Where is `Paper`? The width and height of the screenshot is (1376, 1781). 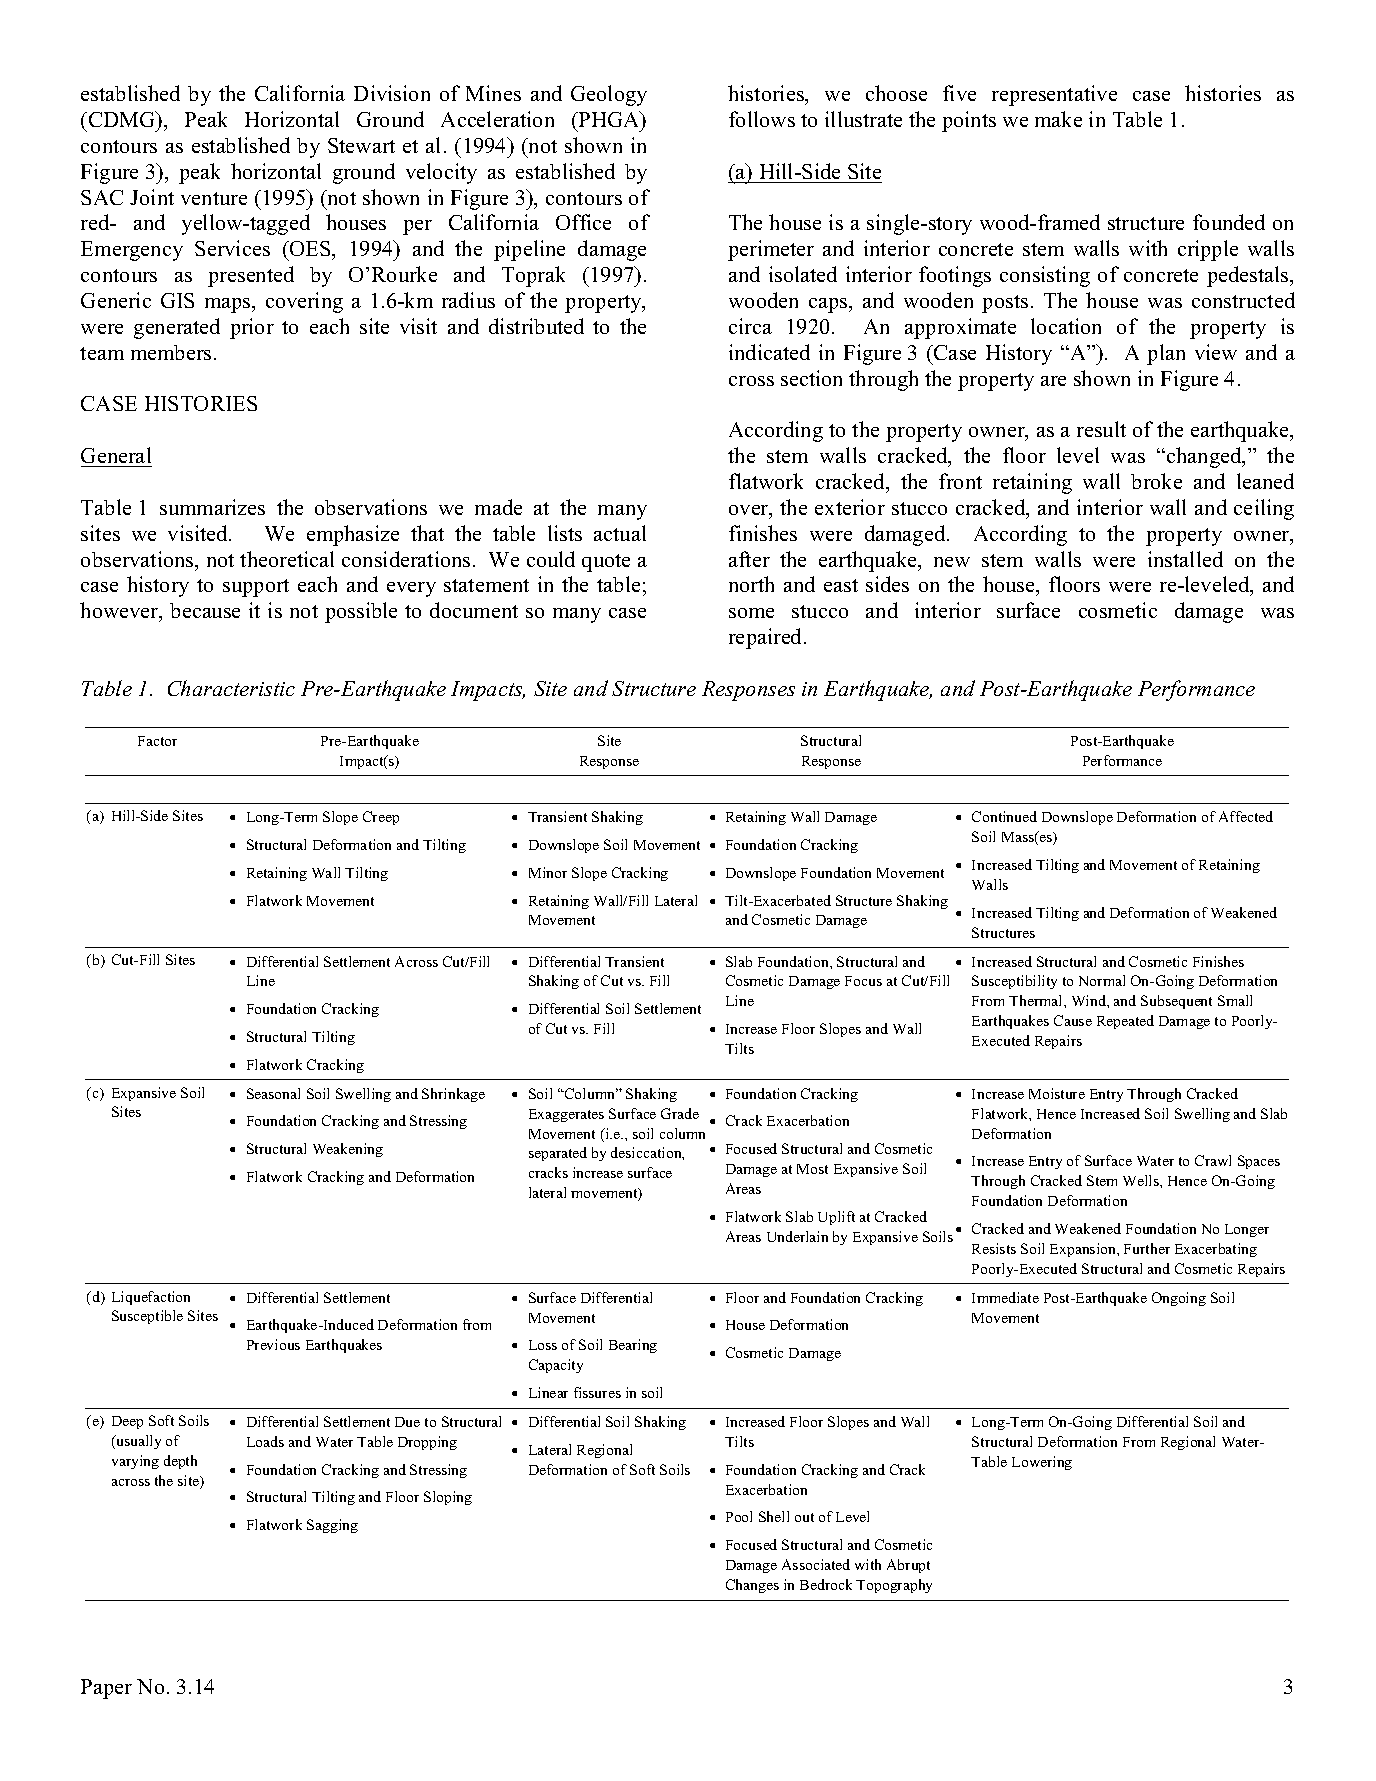 Paper is located at coordinates (106, 1689).
